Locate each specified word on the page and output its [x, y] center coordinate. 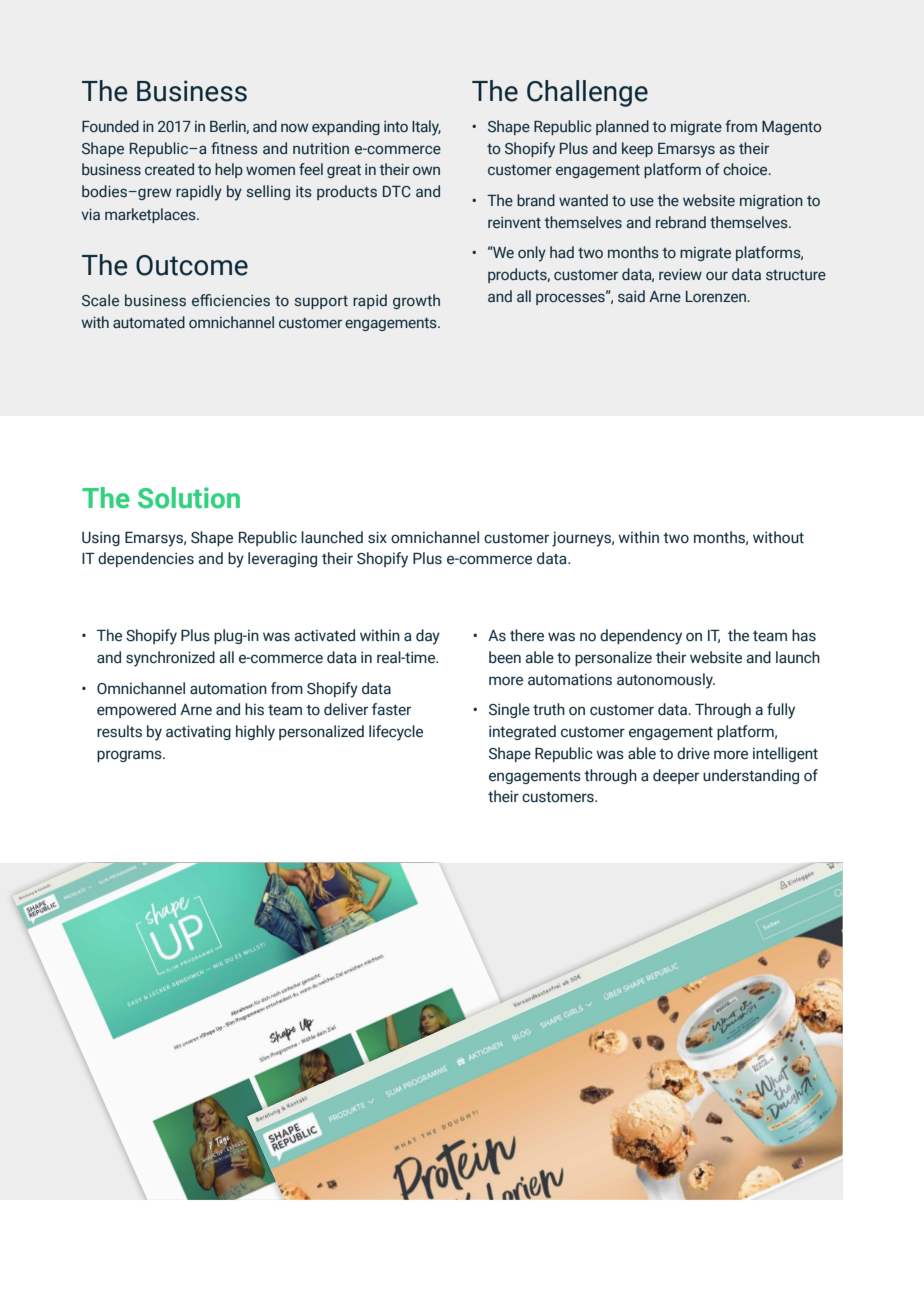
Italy [426, 128]
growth [416, 301]
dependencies [146, 559]
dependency [641, 637]
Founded [110, 126]
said [631, 296]
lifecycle [396, 733]
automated [149, 322]
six [377, 537]
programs [130, 756]
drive [693, 753]
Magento [791, 128]
